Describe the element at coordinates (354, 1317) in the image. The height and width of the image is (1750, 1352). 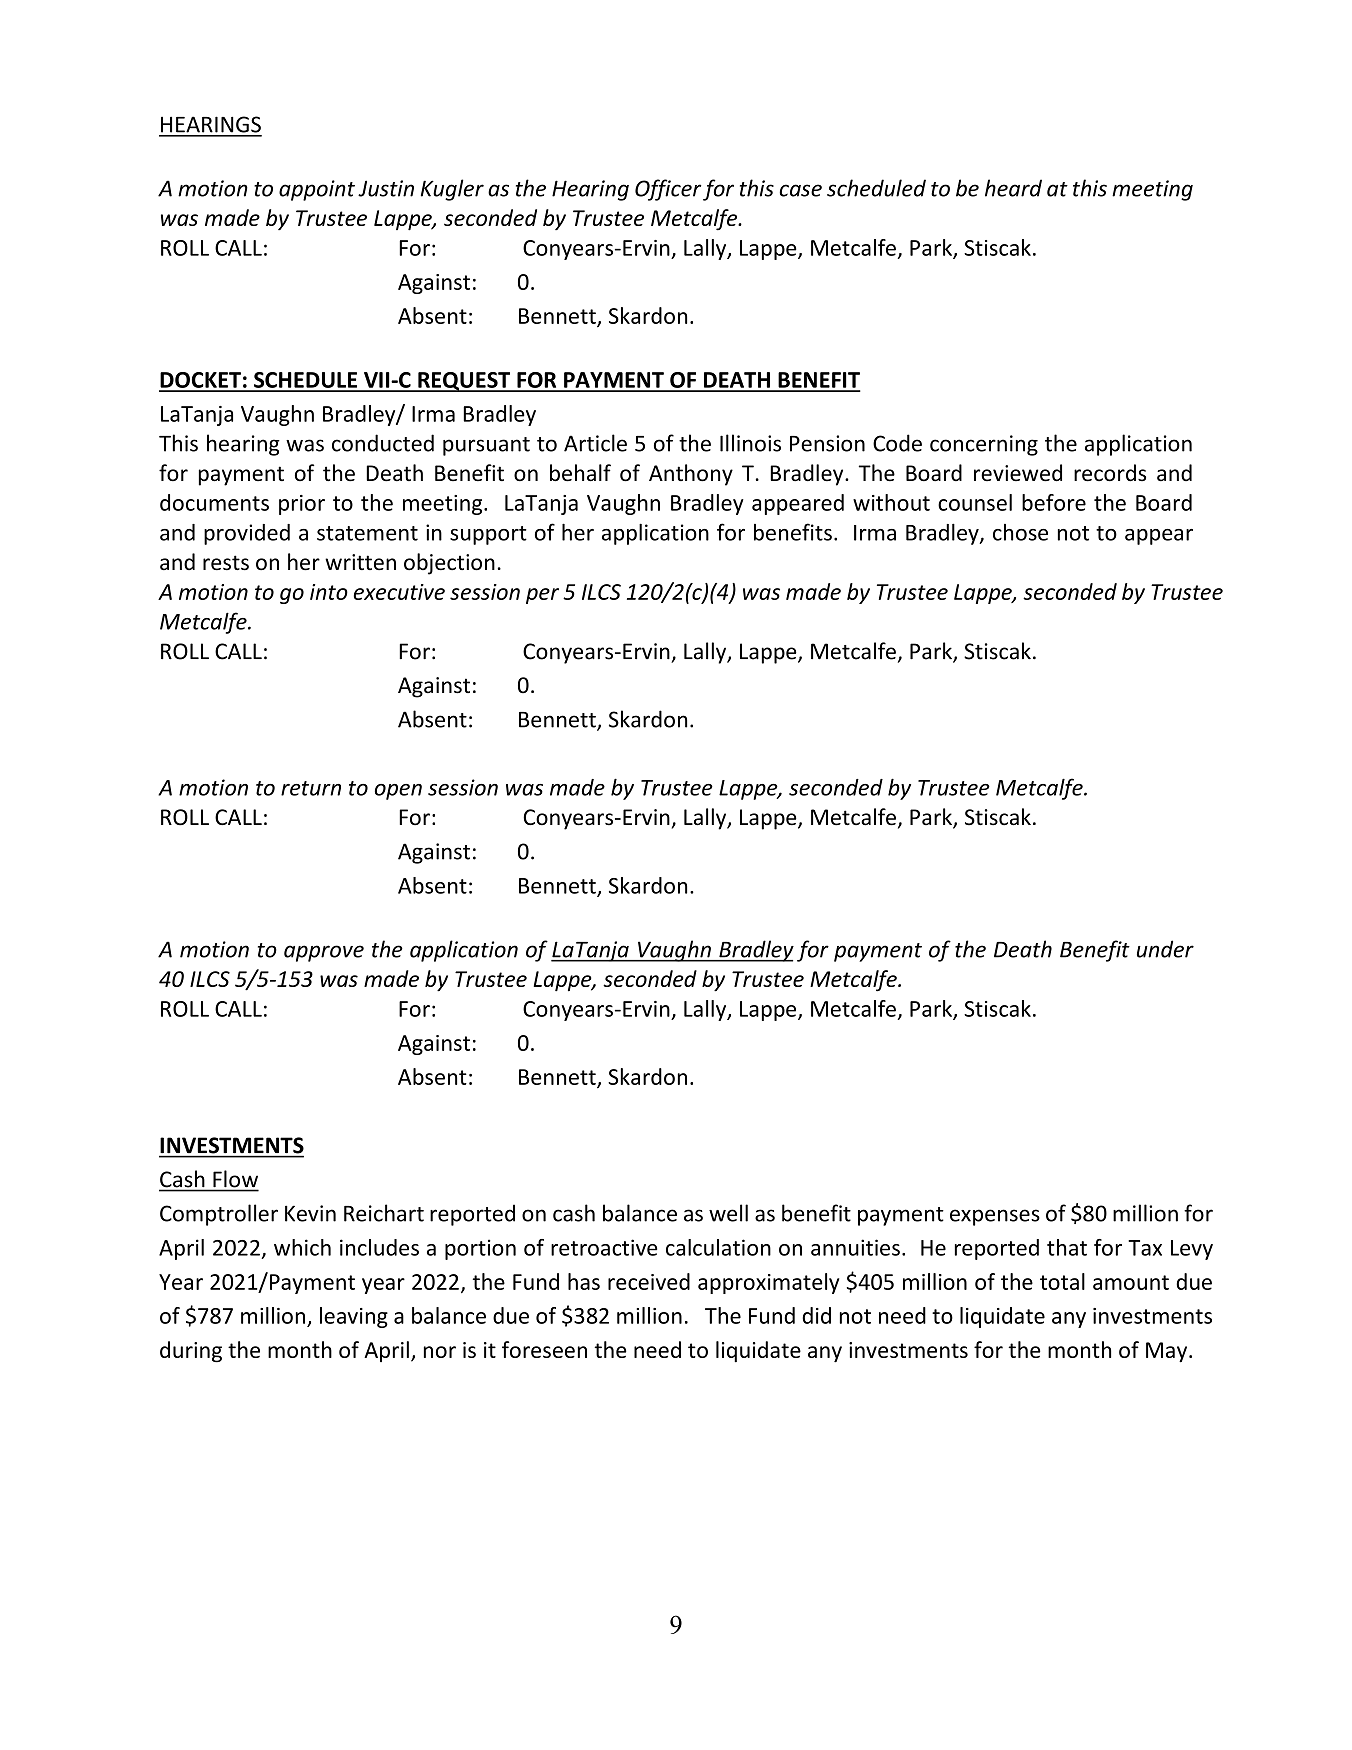
I see `leaving` at that location.
